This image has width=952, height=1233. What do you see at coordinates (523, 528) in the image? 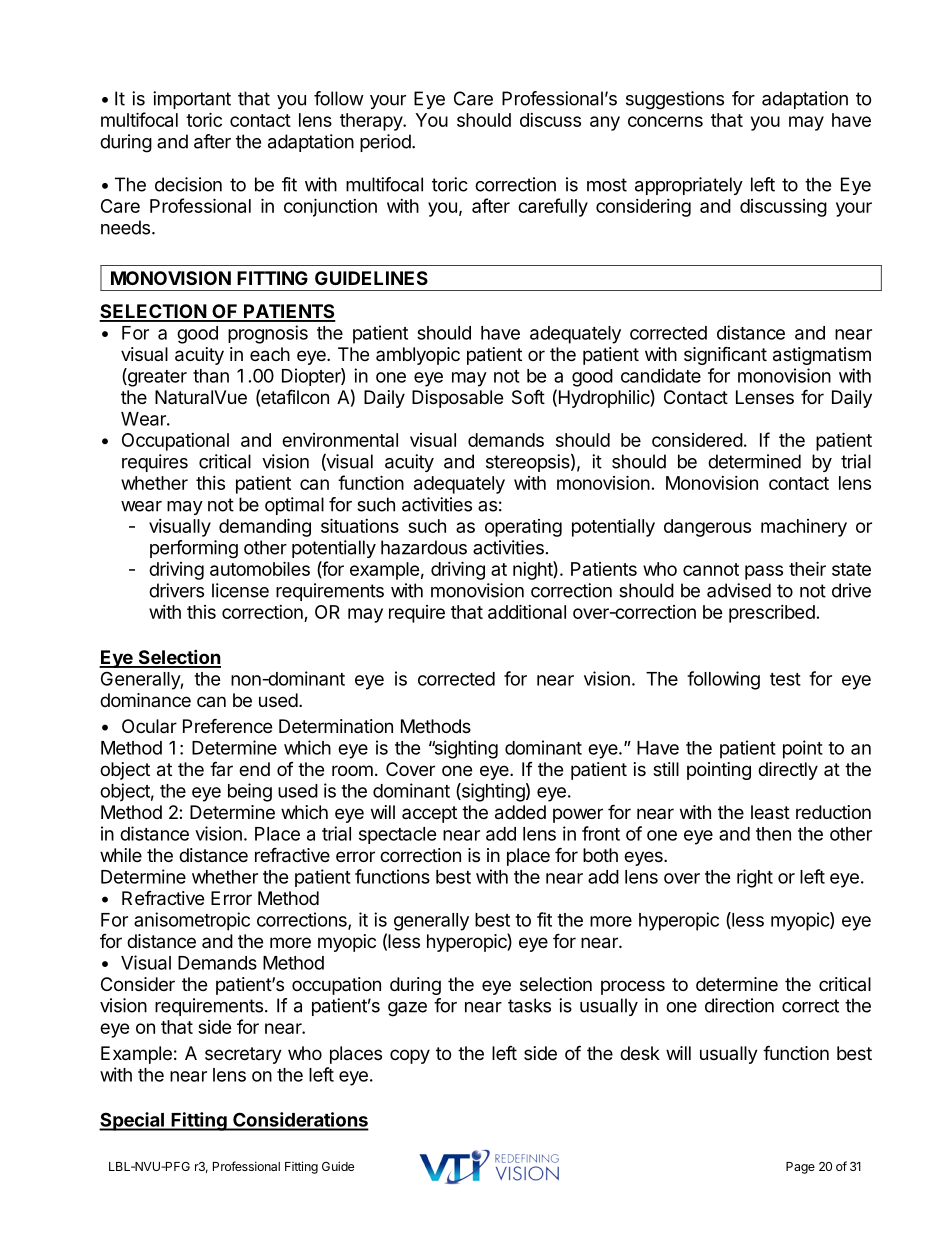
I see `operating` at bounding box center [523, 528].
